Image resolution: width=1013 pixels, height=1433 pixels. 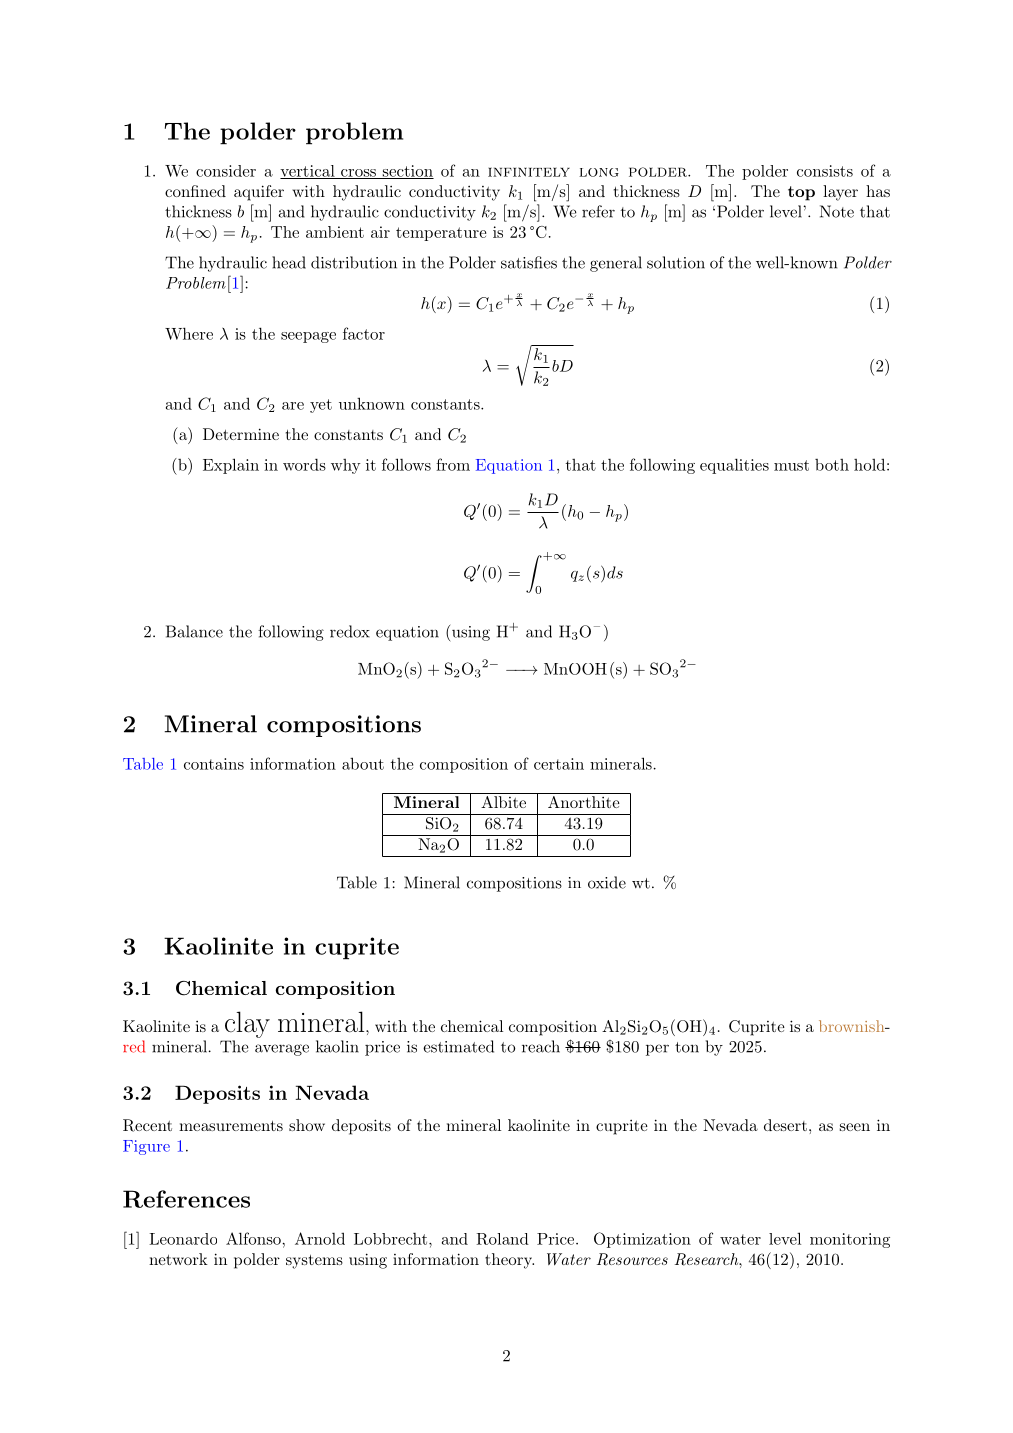 What do you see at coordinates (231, 466) in the screenshot?
I see `Explain` at bounding box center [231, 466].
